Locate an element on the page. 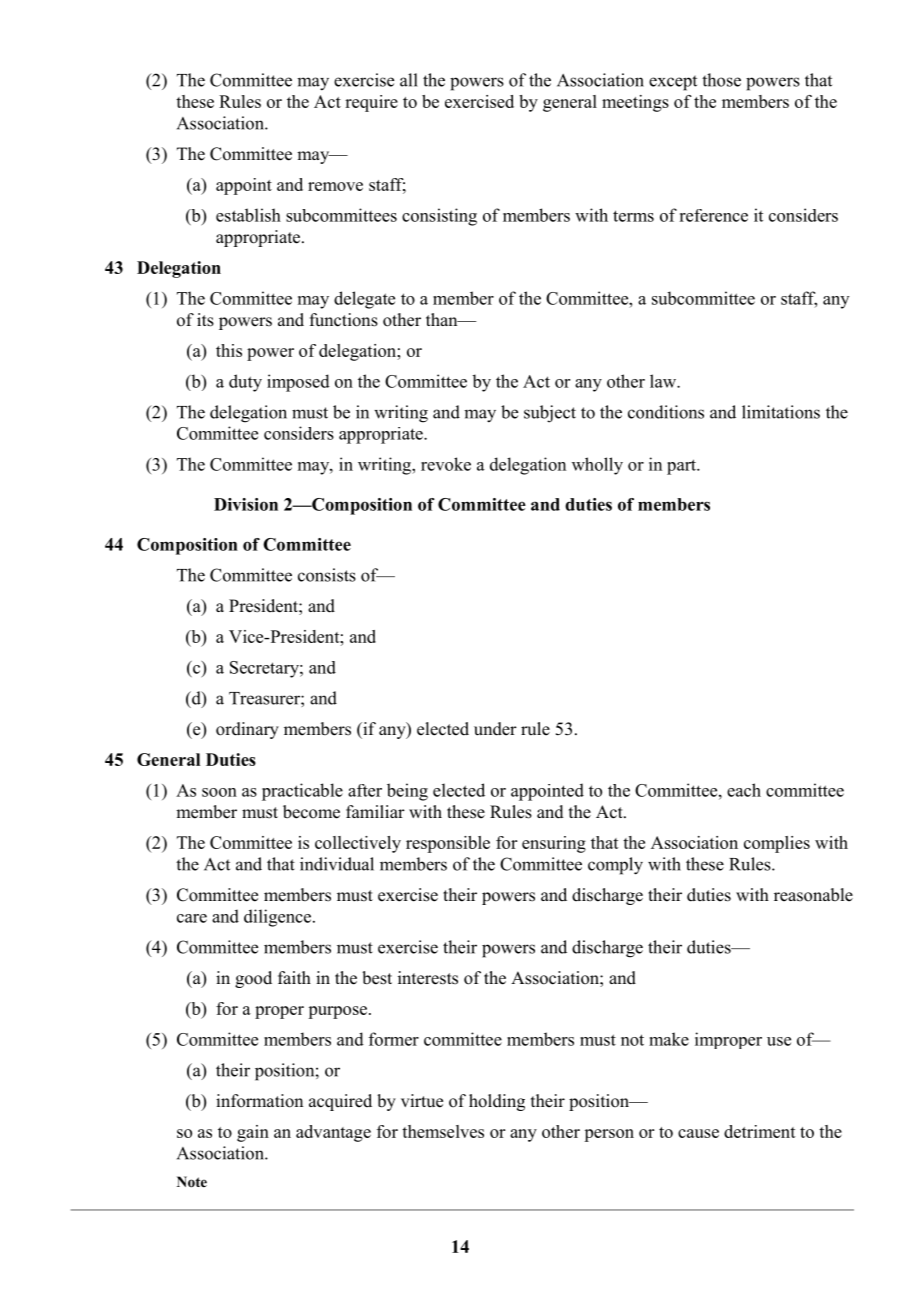  detriment is located at coordinates (760, 1131).
